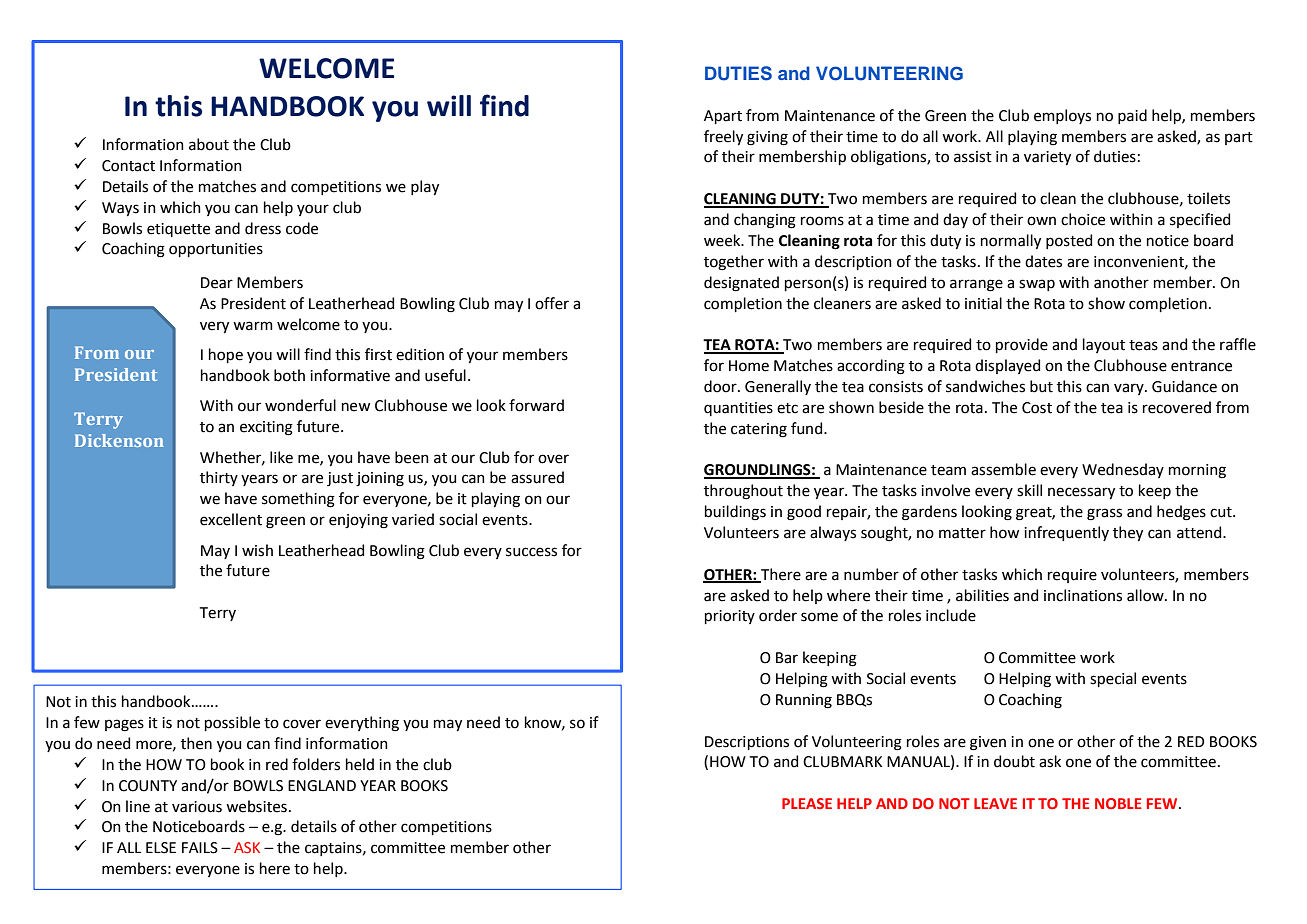 The width and height of the screenshot is (1307, 924). Describe the element at coordinates (1118, 803) in the screenshot. I see `NOBLE` at that location.
